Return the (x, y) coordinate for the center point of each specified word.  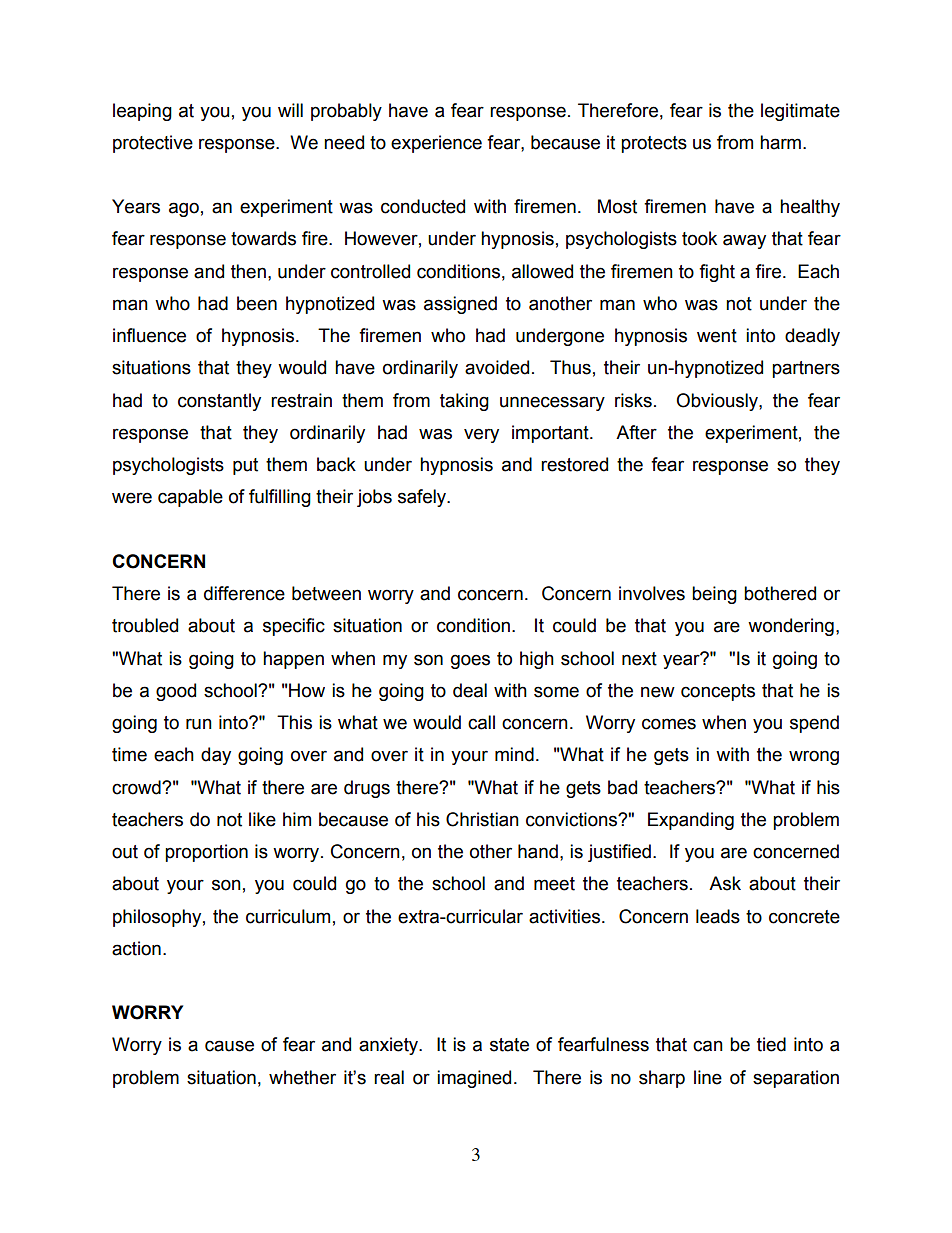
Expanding (691, 821)
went (717, 336)
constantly (219, 402)
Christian (482, 819)
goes (470, 661)
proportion (206, 853)
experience (436, 144)
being (714, 595)
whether (302, 1077)
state (509, 1045)
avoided (497, 367)
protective (153, 144)
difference (244, 593)
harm (780, 142)
